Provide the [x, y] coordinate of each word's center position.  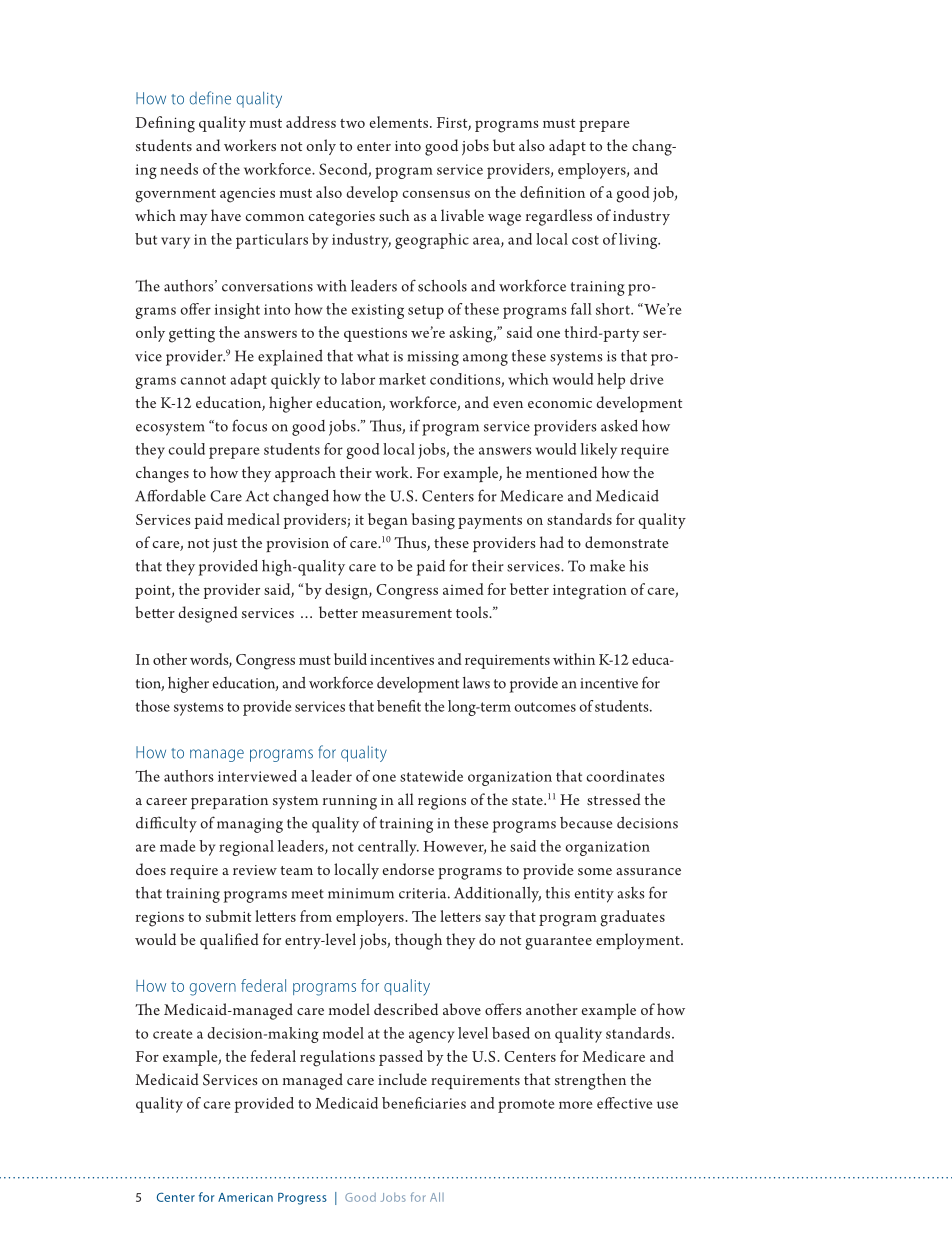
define [210, 98]
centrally [388, 848]
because [586, 823]
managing [250, 825]
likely [599, 451]
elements [400, 122]
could [186, 449]
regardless [559, 217]
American [245, 1197]
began [388, 521]
